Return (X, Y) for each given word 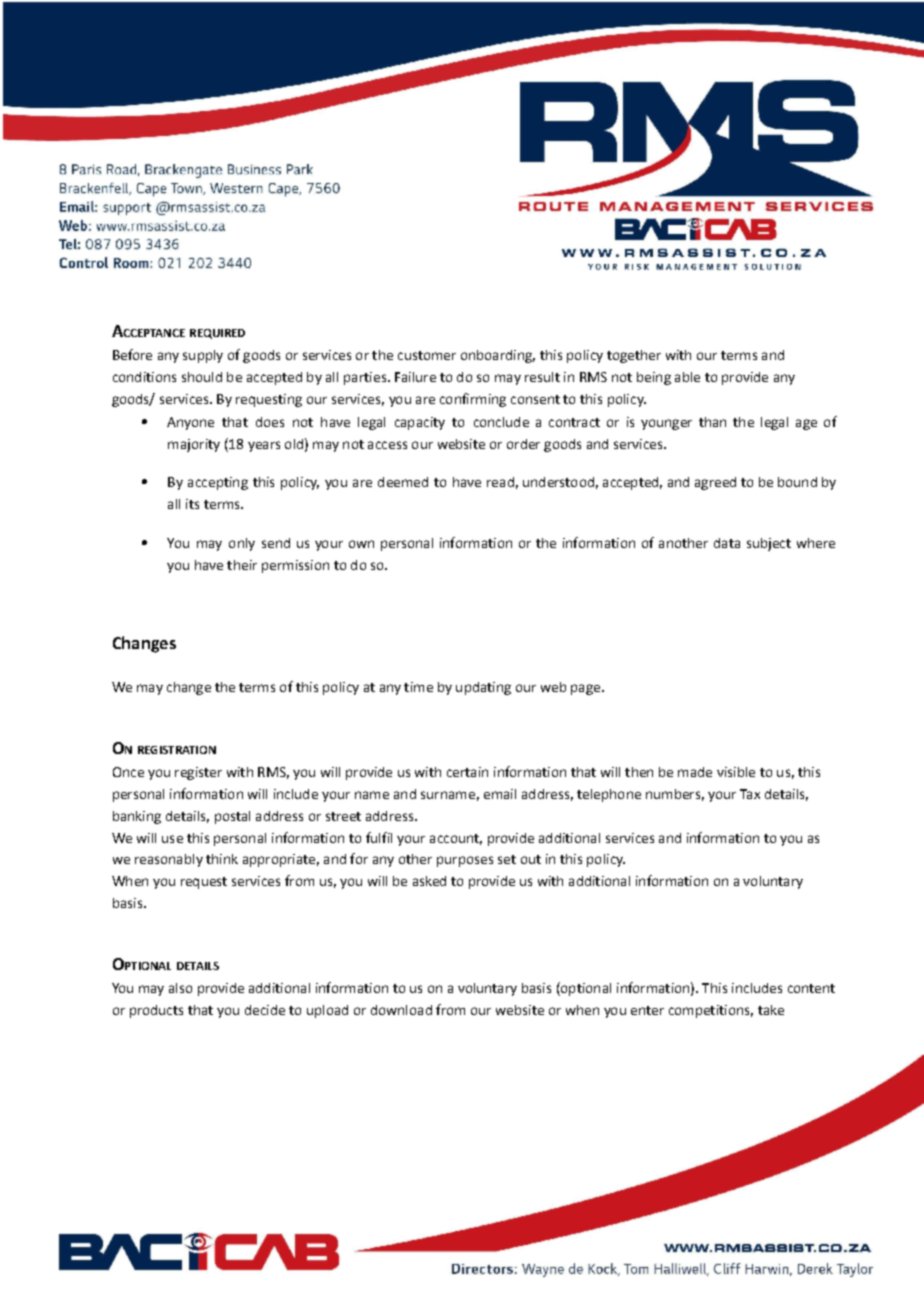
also (180, 988)
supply (203, 356)
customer (427, 355)
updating (483, 688)
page (587, 689)
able (687, 377)
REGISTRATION (177, 750)
